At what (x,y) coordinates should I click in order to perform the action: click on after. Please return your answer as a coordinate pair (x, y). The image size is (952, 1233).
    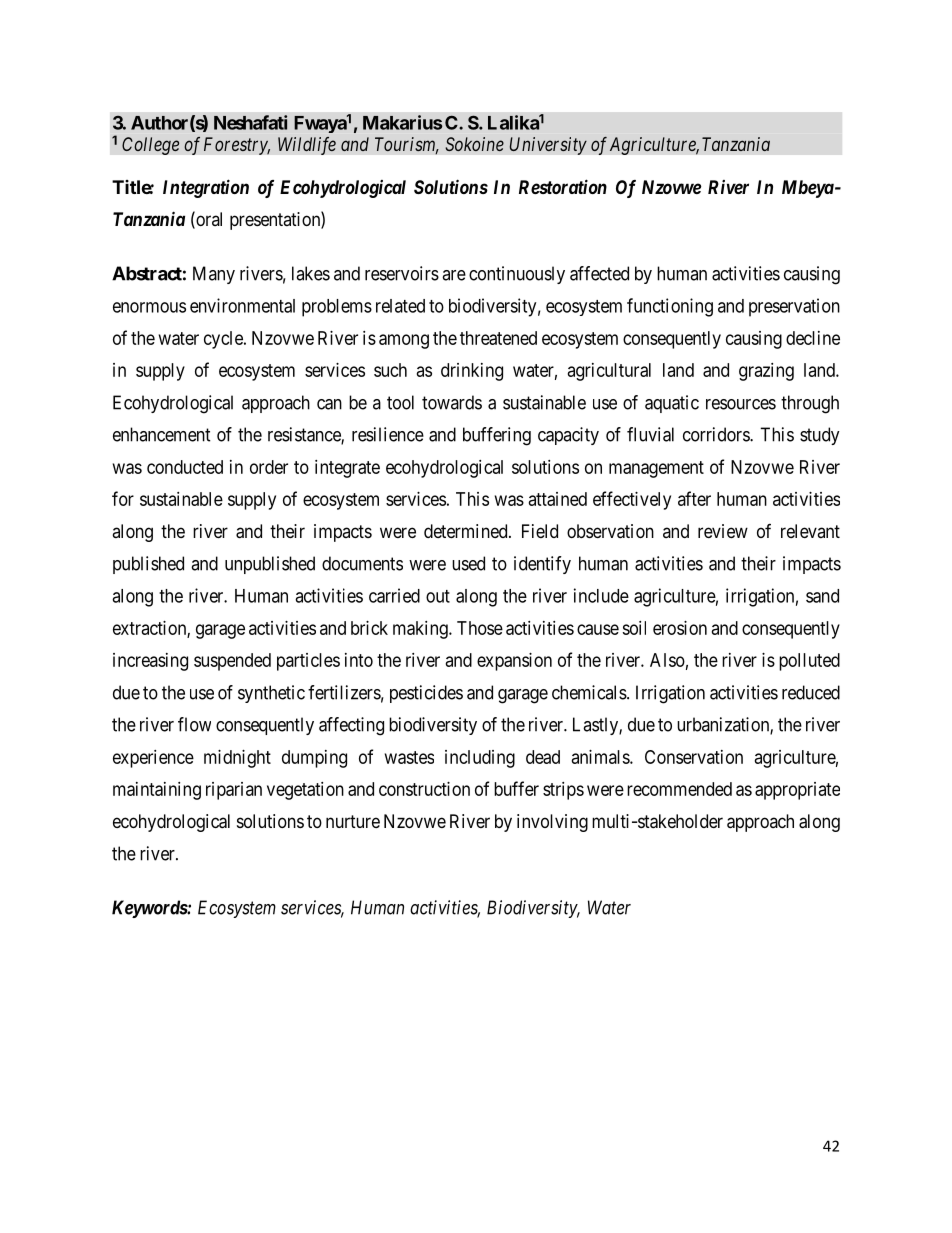
    Looking at the image, I should click on (694, 498).
